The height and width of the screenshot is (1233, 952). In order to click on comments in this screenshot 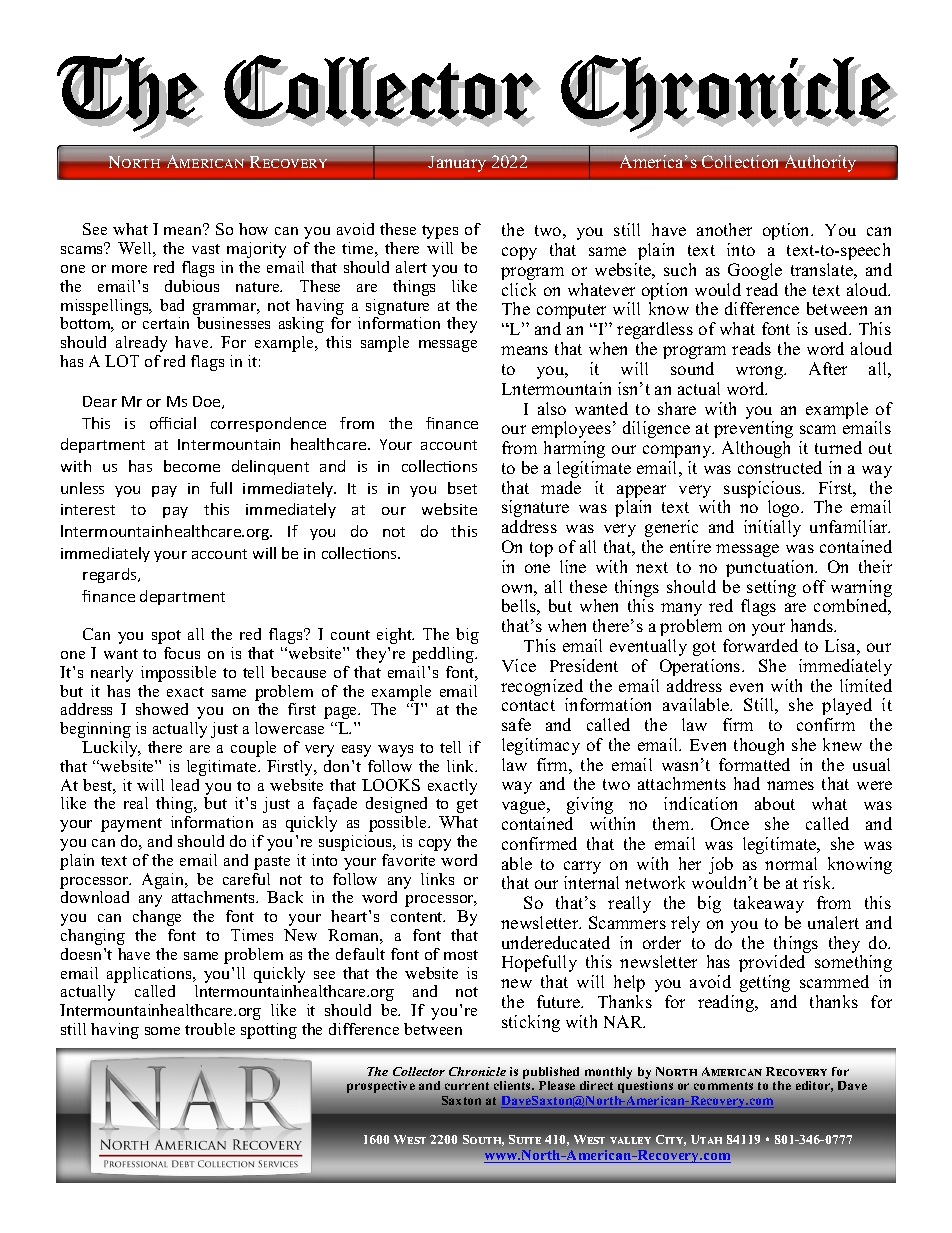, I will do `click(723, 1086)`.
